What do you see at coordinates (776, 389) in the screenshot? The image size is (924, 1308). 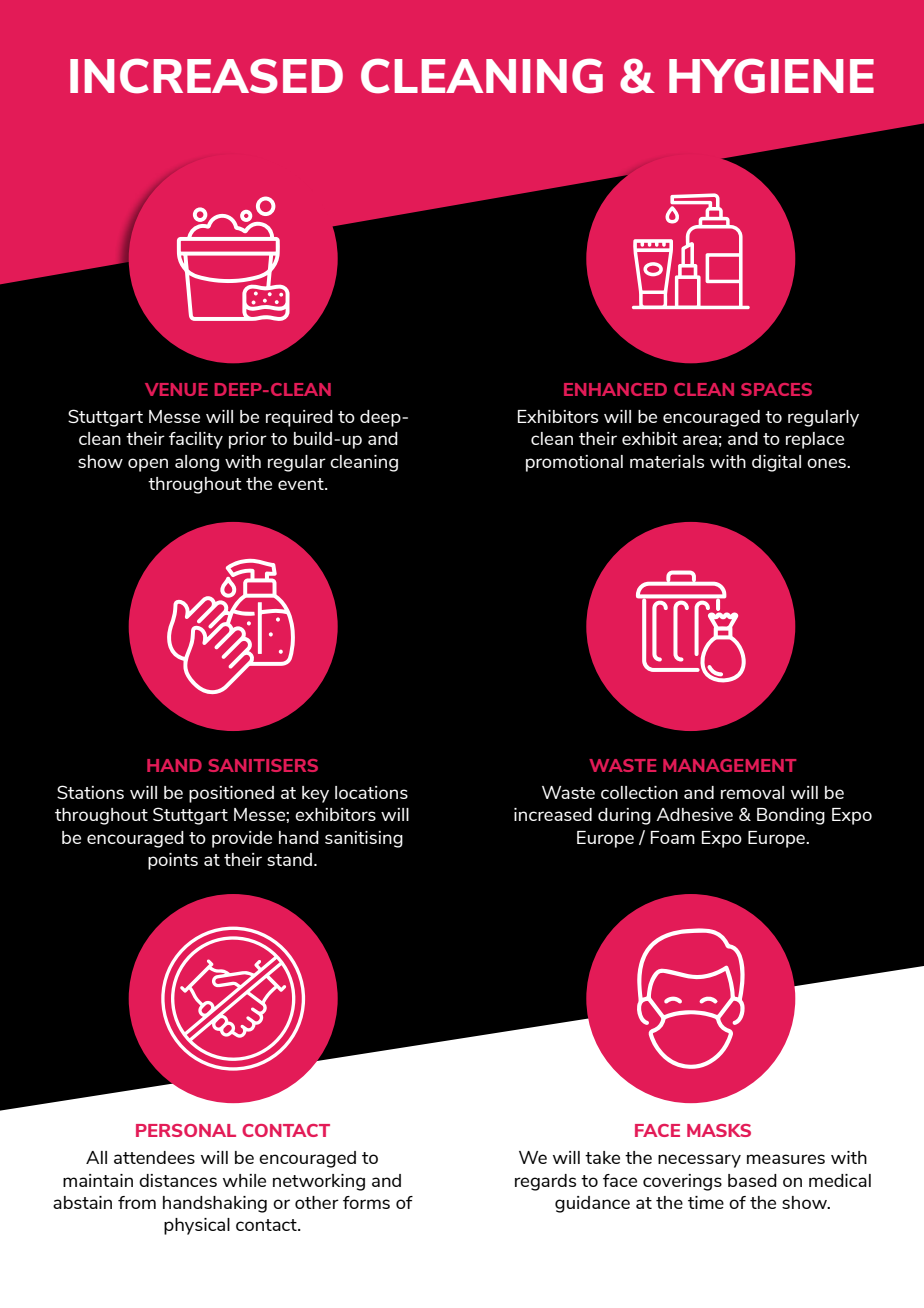 I see `SPACES` at bounding box center [776, 389].
